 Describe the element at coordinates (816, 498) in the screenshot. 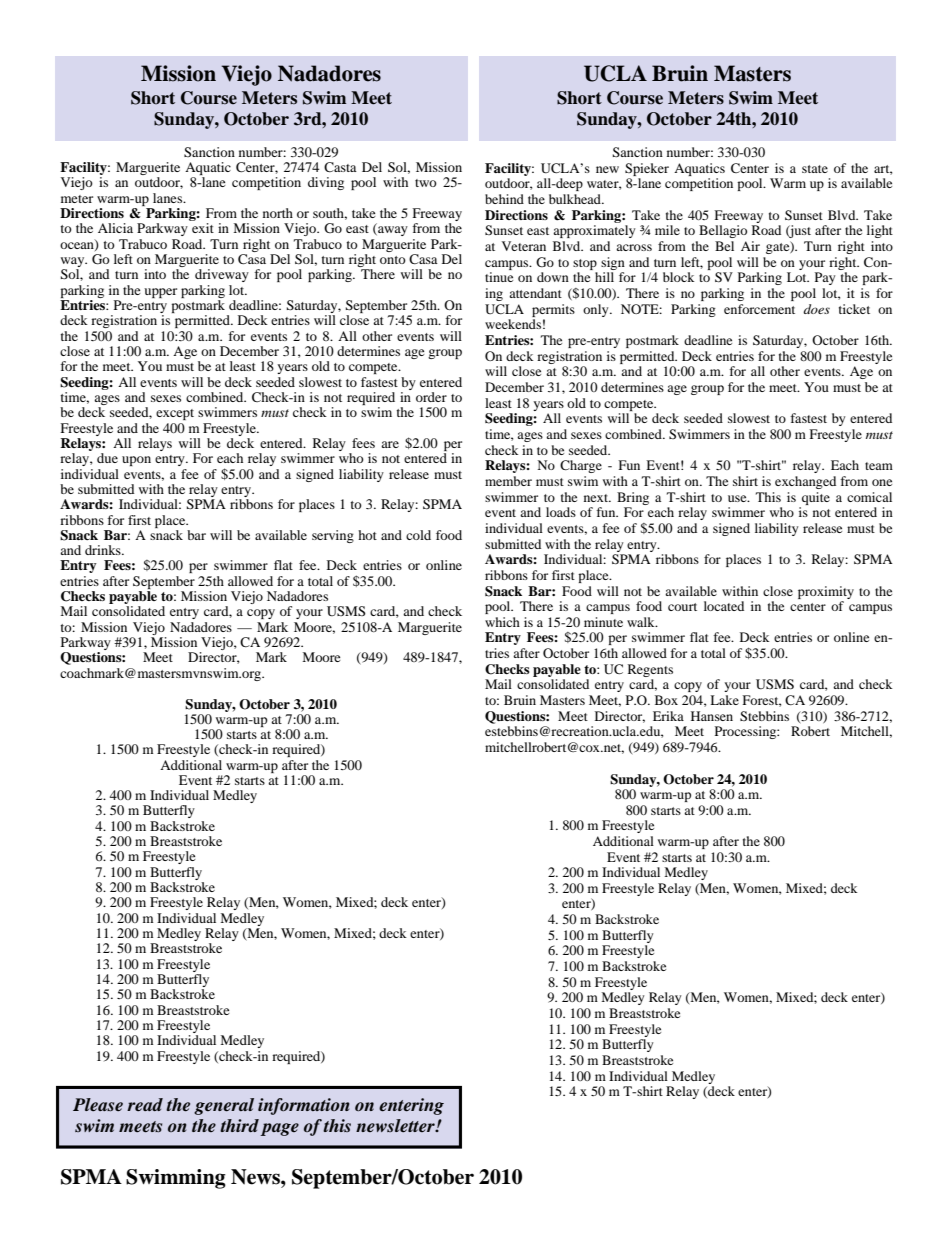

I see `quite` at that location.
